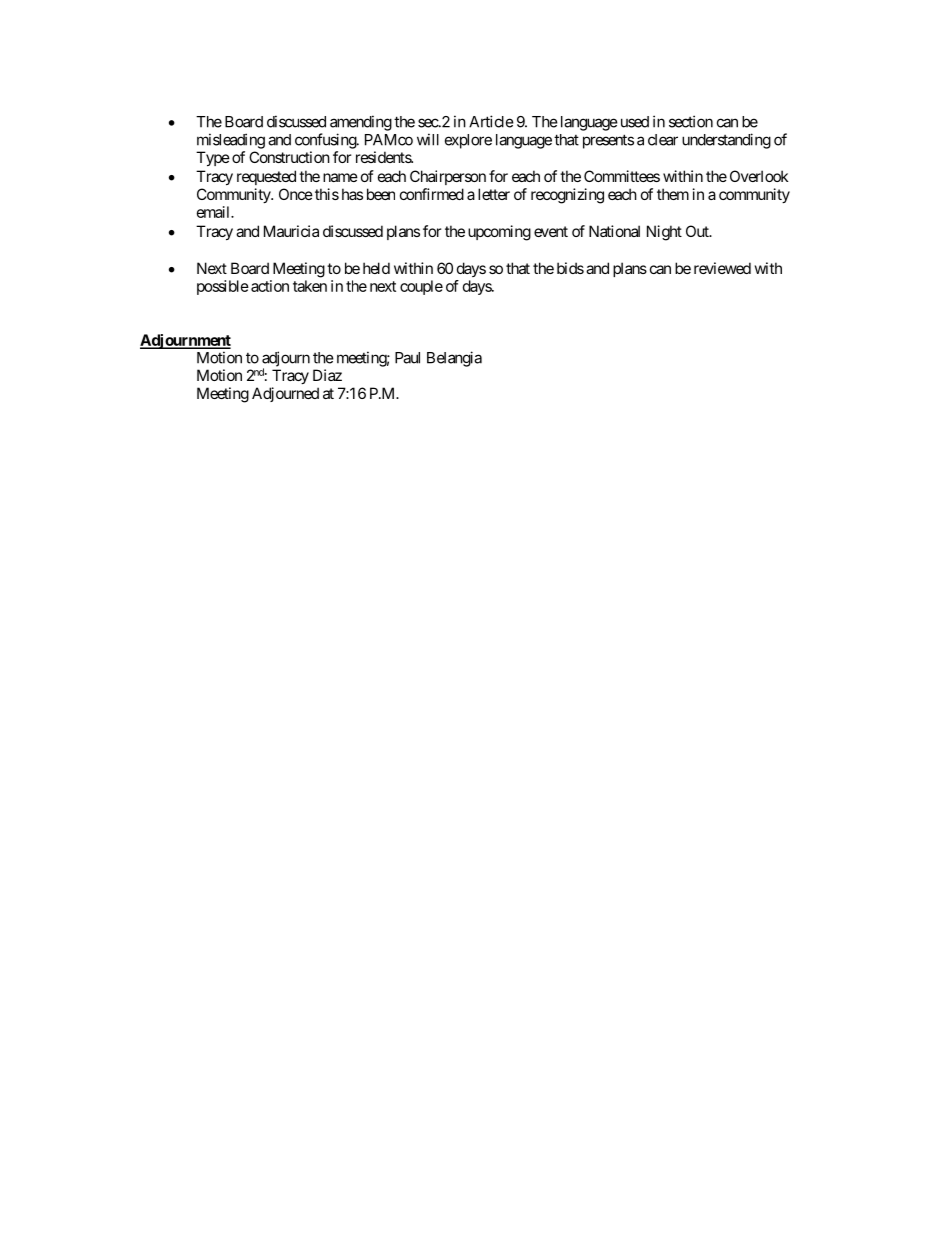 This screenshot has width=952, height=1233. Describe the element at coordinates (491, 121) in the screenshot. I see `Article` at that location.
